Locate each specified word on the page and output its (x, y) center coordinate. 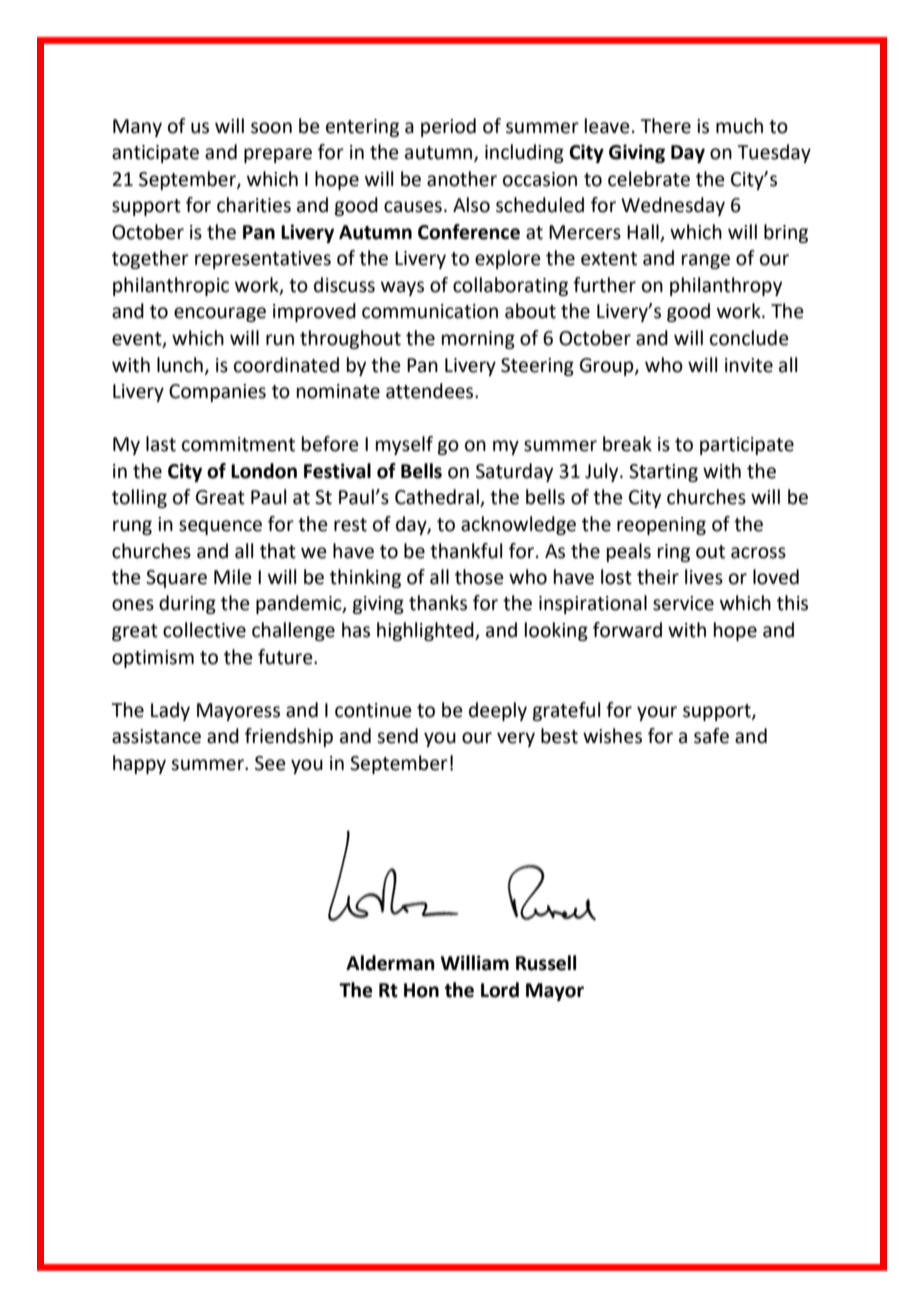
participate (747, 446)
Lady (170, 711)
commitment (238, 444)
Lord (500, 990)
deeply (498, 711)
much (739, 126)
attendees (431, 391)
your (657, 713)
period (448, 127)
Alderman (390, 963)
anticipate (155, 154)
